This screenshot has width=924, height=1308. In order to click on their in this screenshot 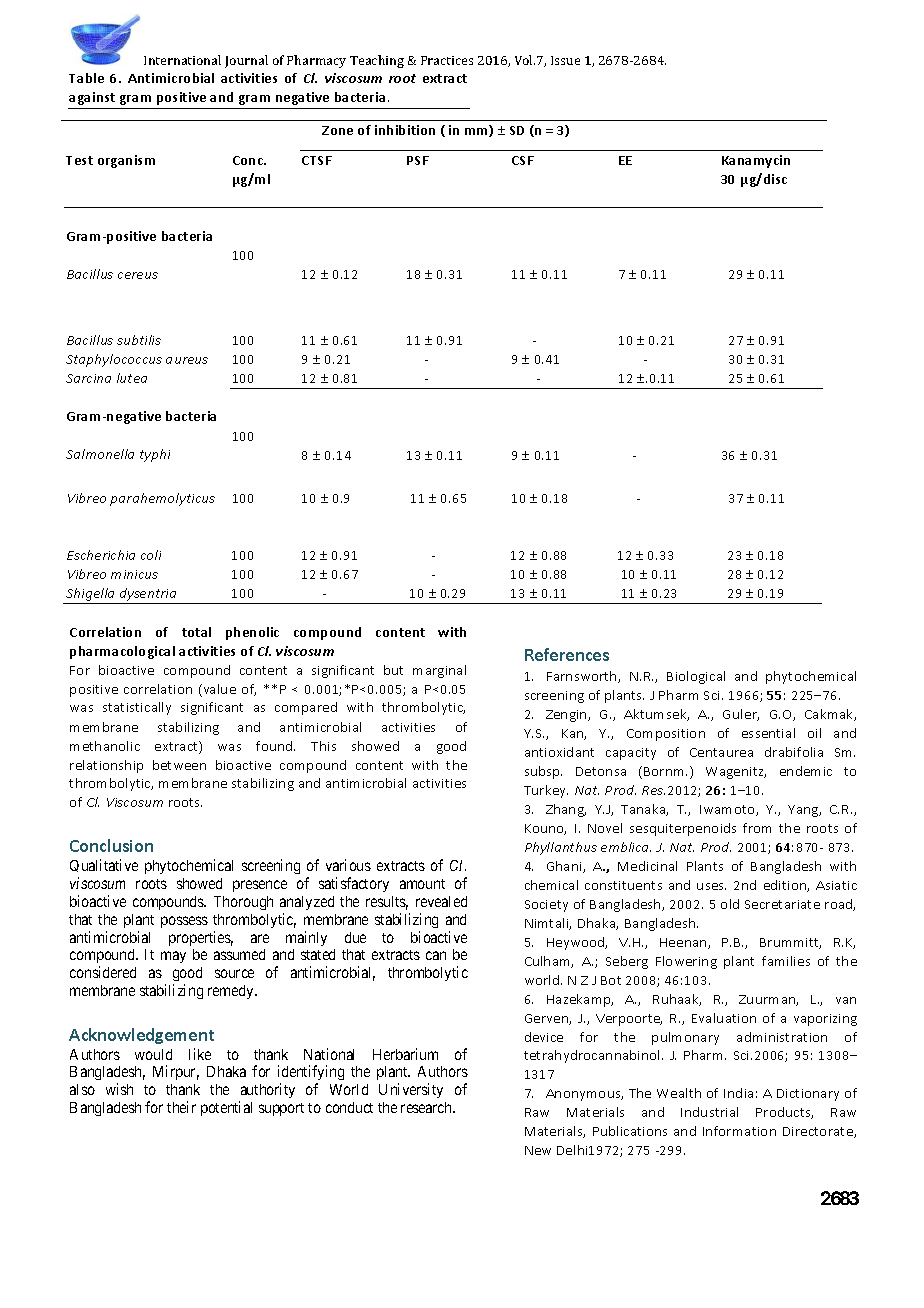, I will do `click(181, 1107)`.
